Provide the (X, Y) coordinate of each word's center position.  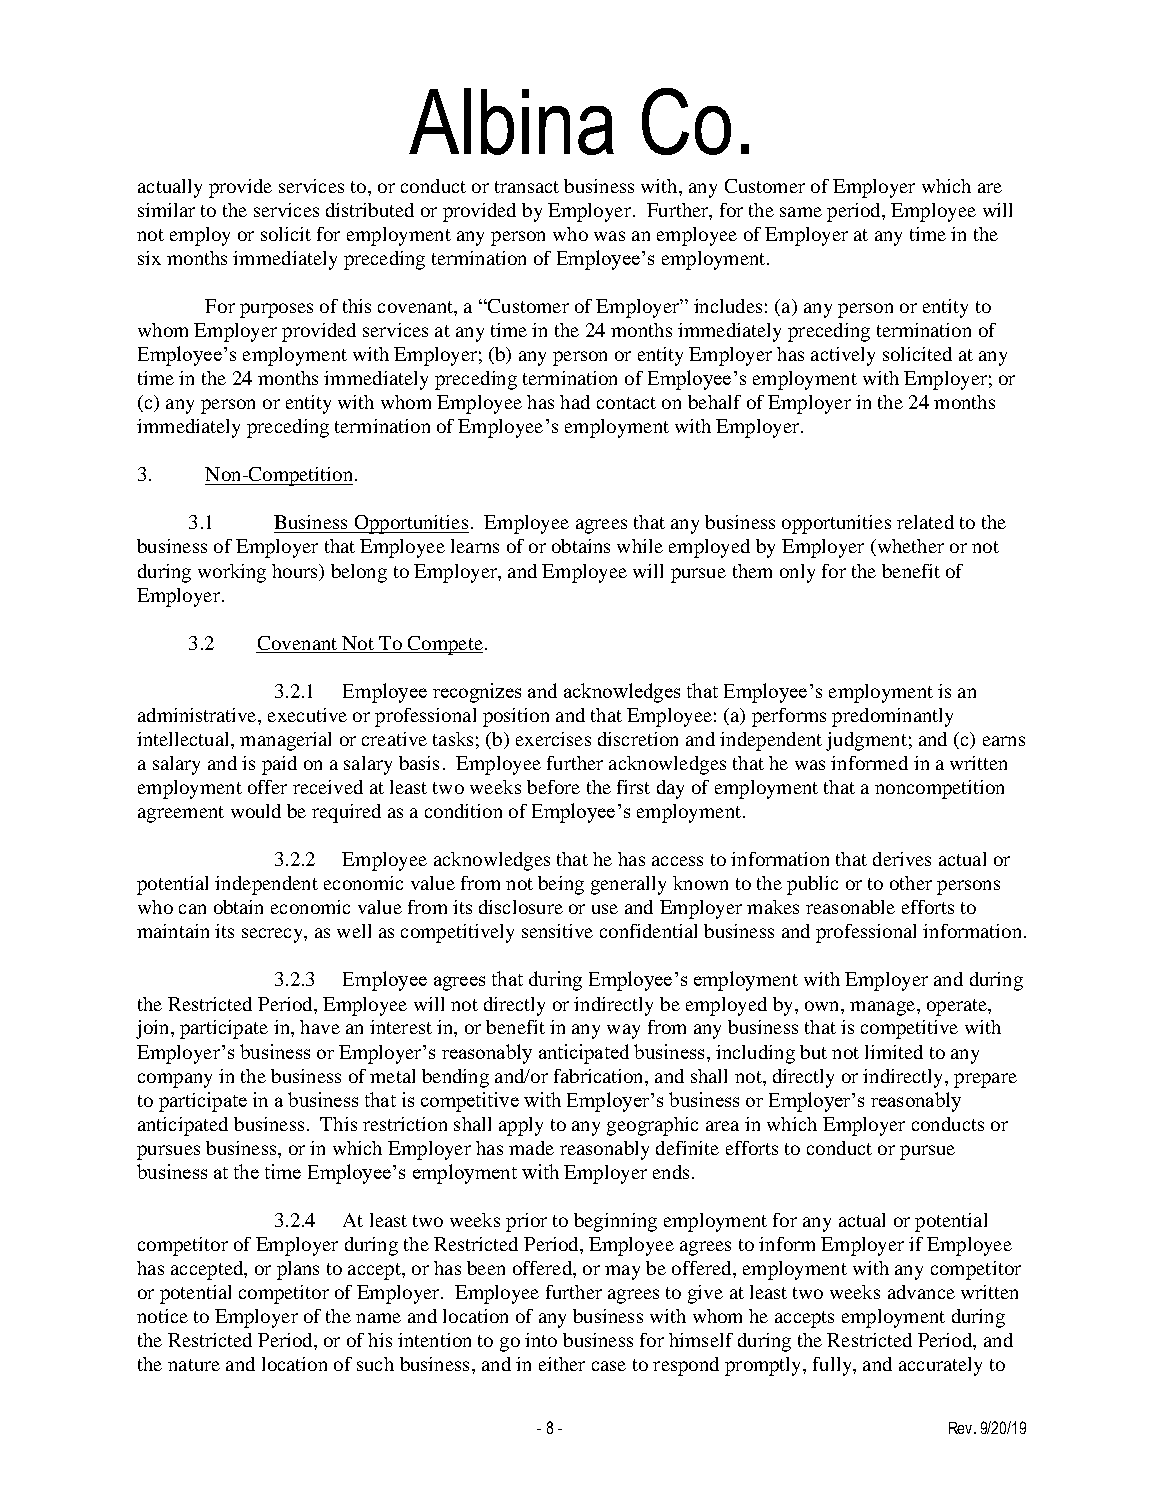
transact (527, 187)
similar (166, 210)
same (801, 212)
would (256, 811)
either (562, 1364)
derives (902, 859)
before (553, 787)
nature (194, 1365)
